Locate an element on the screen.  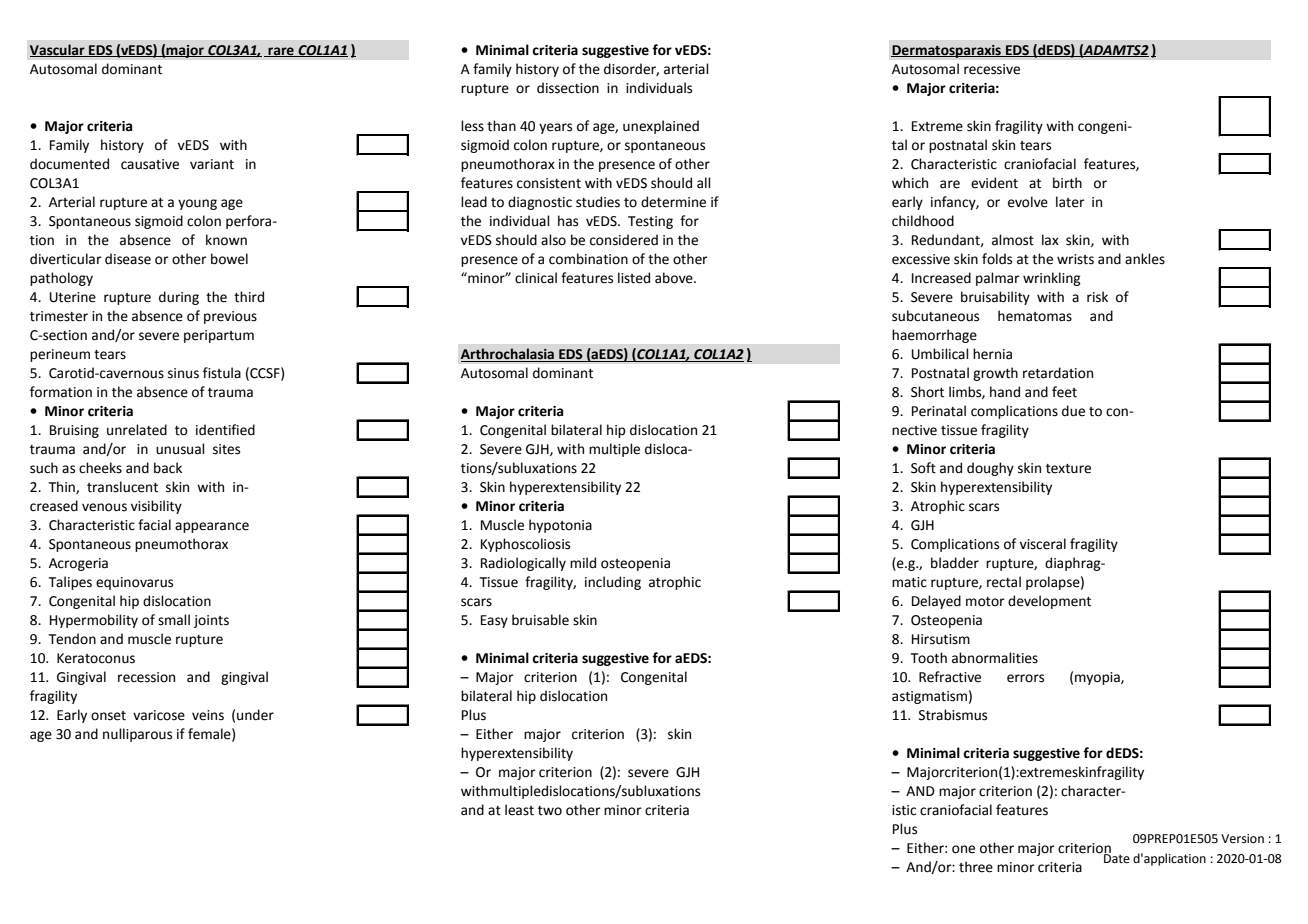
least is located at coordinates (519, 810).
